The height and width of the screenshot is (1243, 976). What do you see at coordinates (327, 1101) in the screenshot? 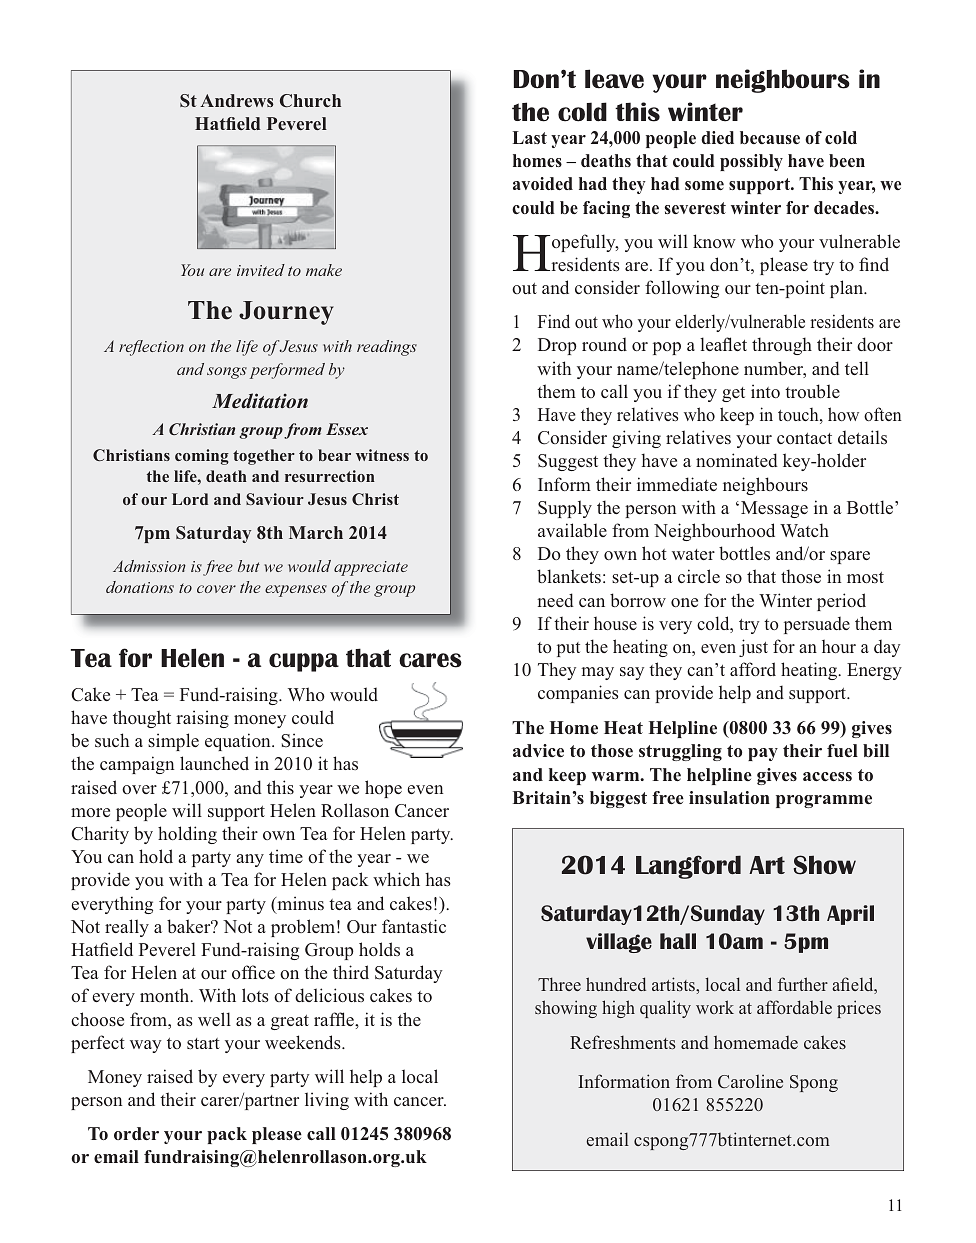
I see `living` at bounding box center [327, 1101].
